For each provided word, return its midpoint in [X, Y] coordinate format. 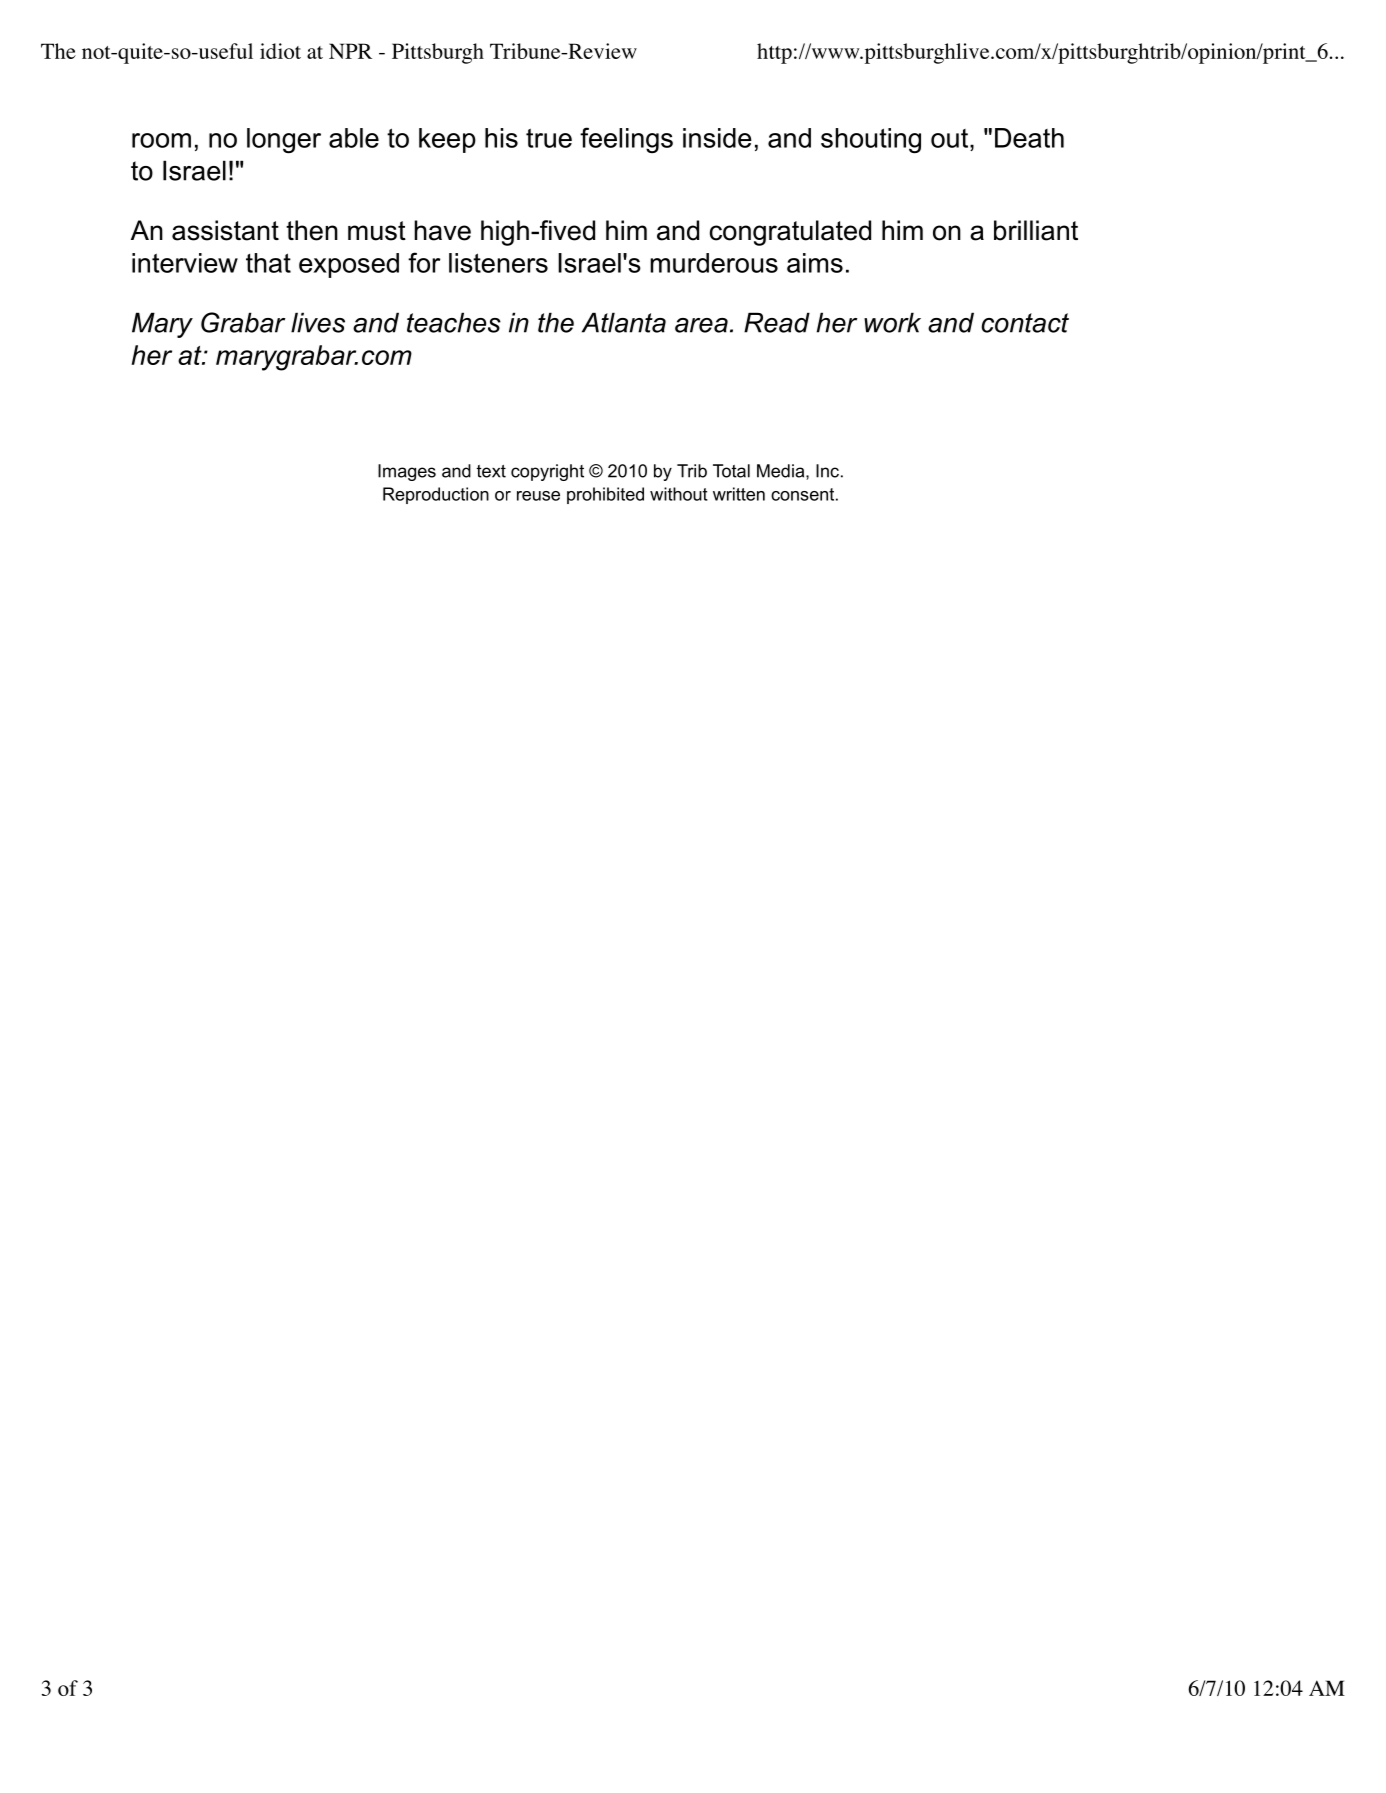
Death [1029, 138]
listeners [498, 263]
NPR [350, 51]
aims [815, 263]
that [268, 263]
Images [407, 472]
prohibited [605, 495]
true [549, 138]
